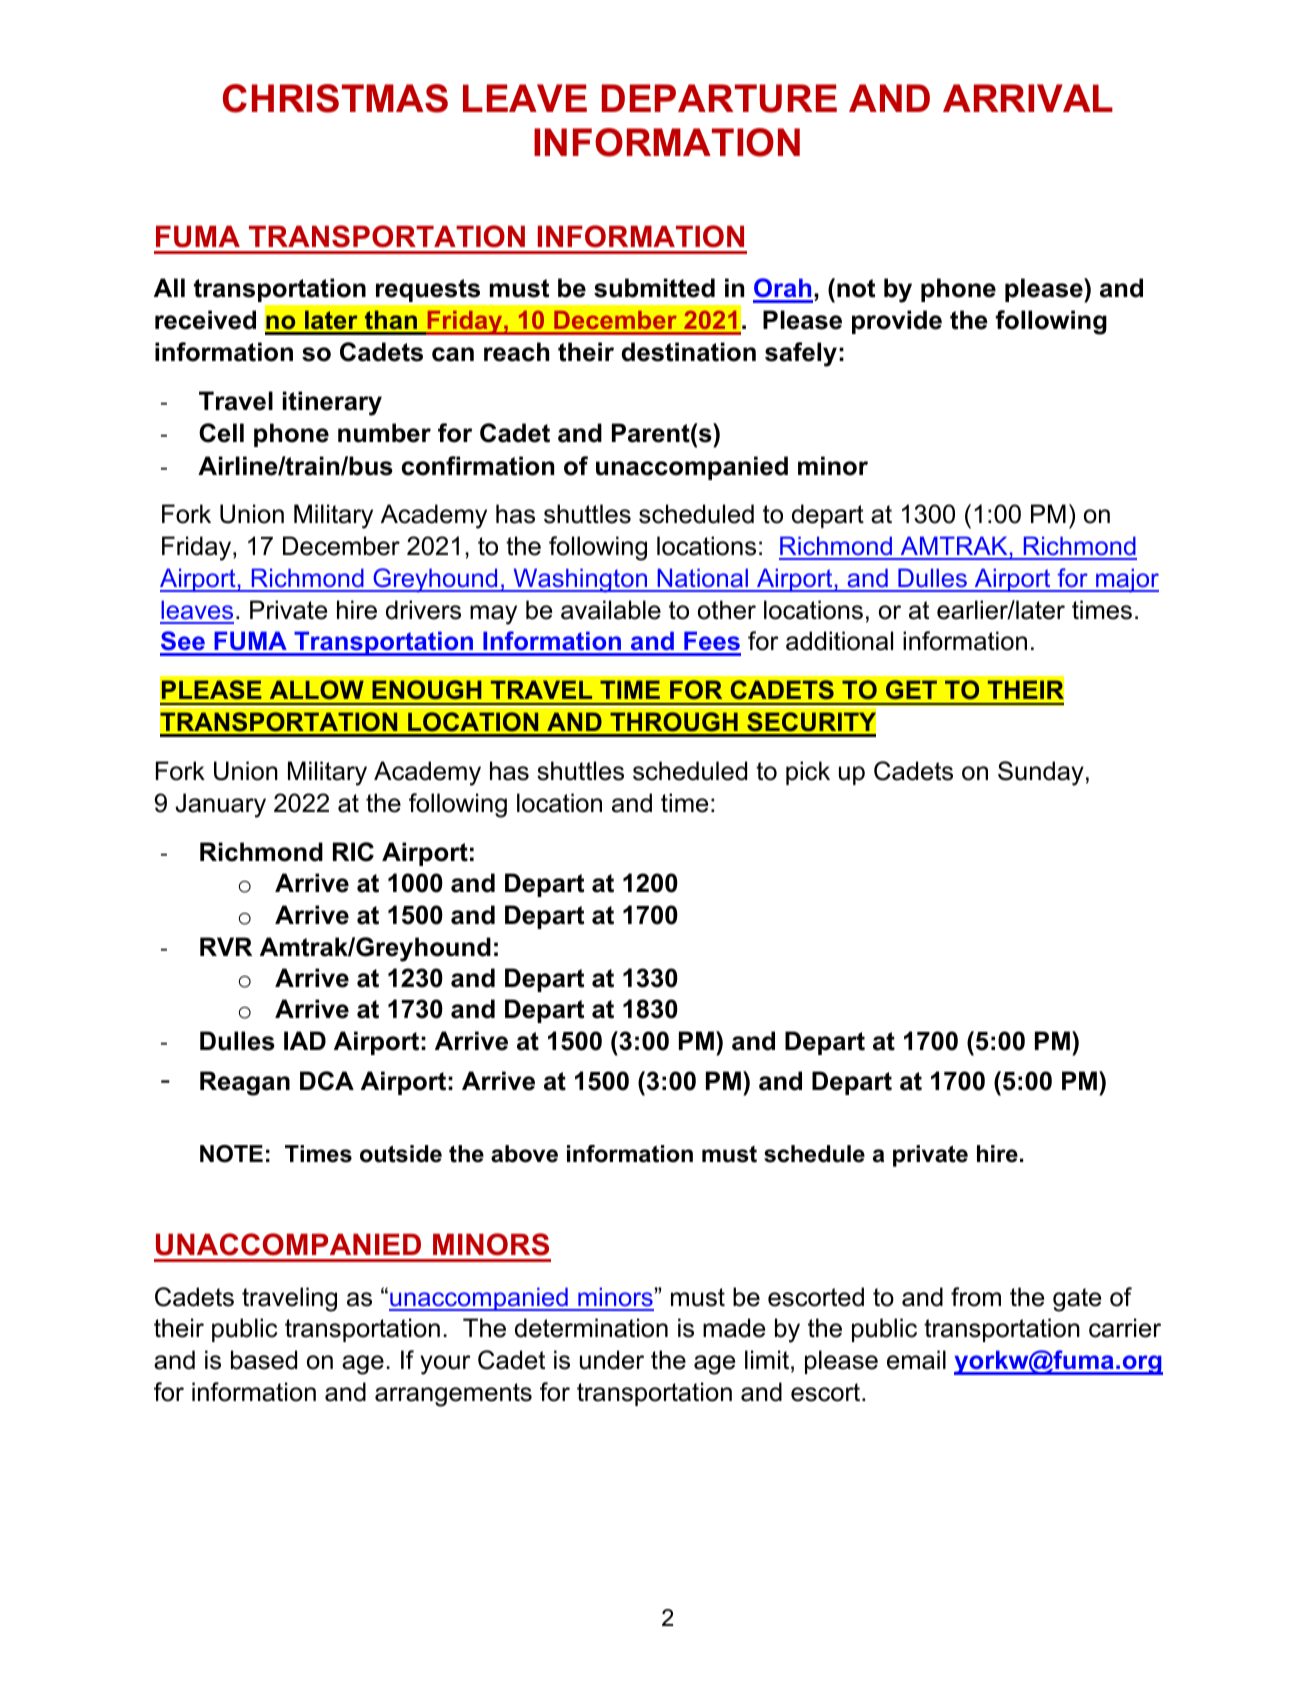 Image resolution: width=1307 pixels, height=1691 pixels. Describe the element at coordinates (1028, 98) in the page. I see `ARRIVAL` at that location.
